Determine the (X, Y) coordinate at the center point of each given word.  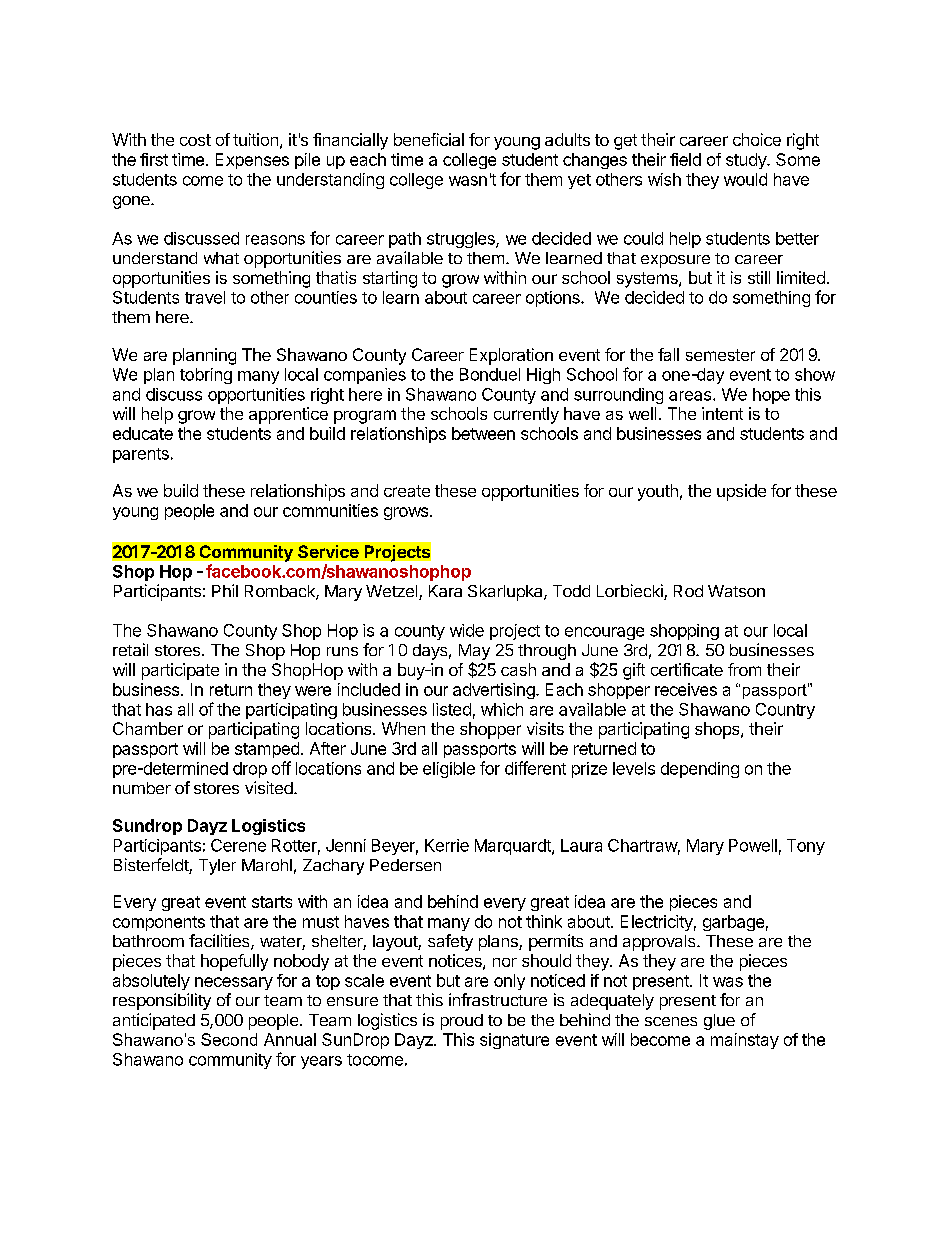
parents (141, 455)
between (483, 433)
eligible (449, 770)
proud (462, 1022)
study (747, 161)
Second (229, 1039)
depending (700, 770)
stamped (267, 750)
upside (741, 492)
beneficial (429, 139)
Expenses (252, 161)
